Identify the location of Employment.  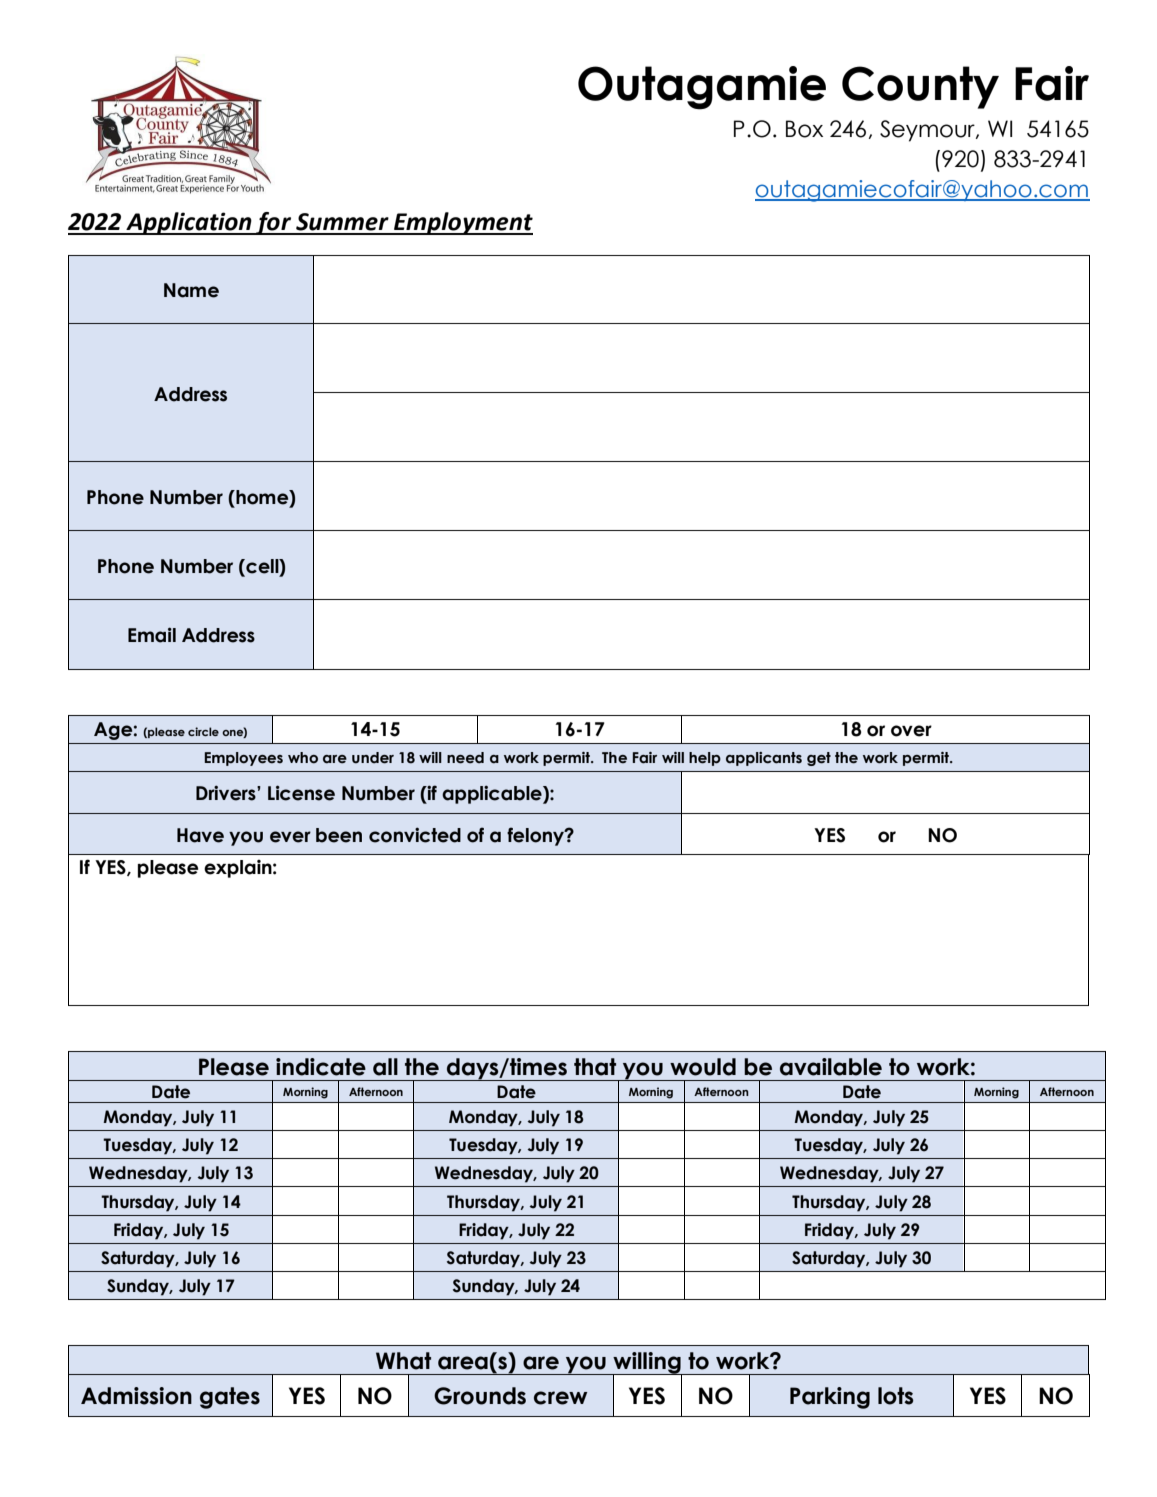
(462, 223).
